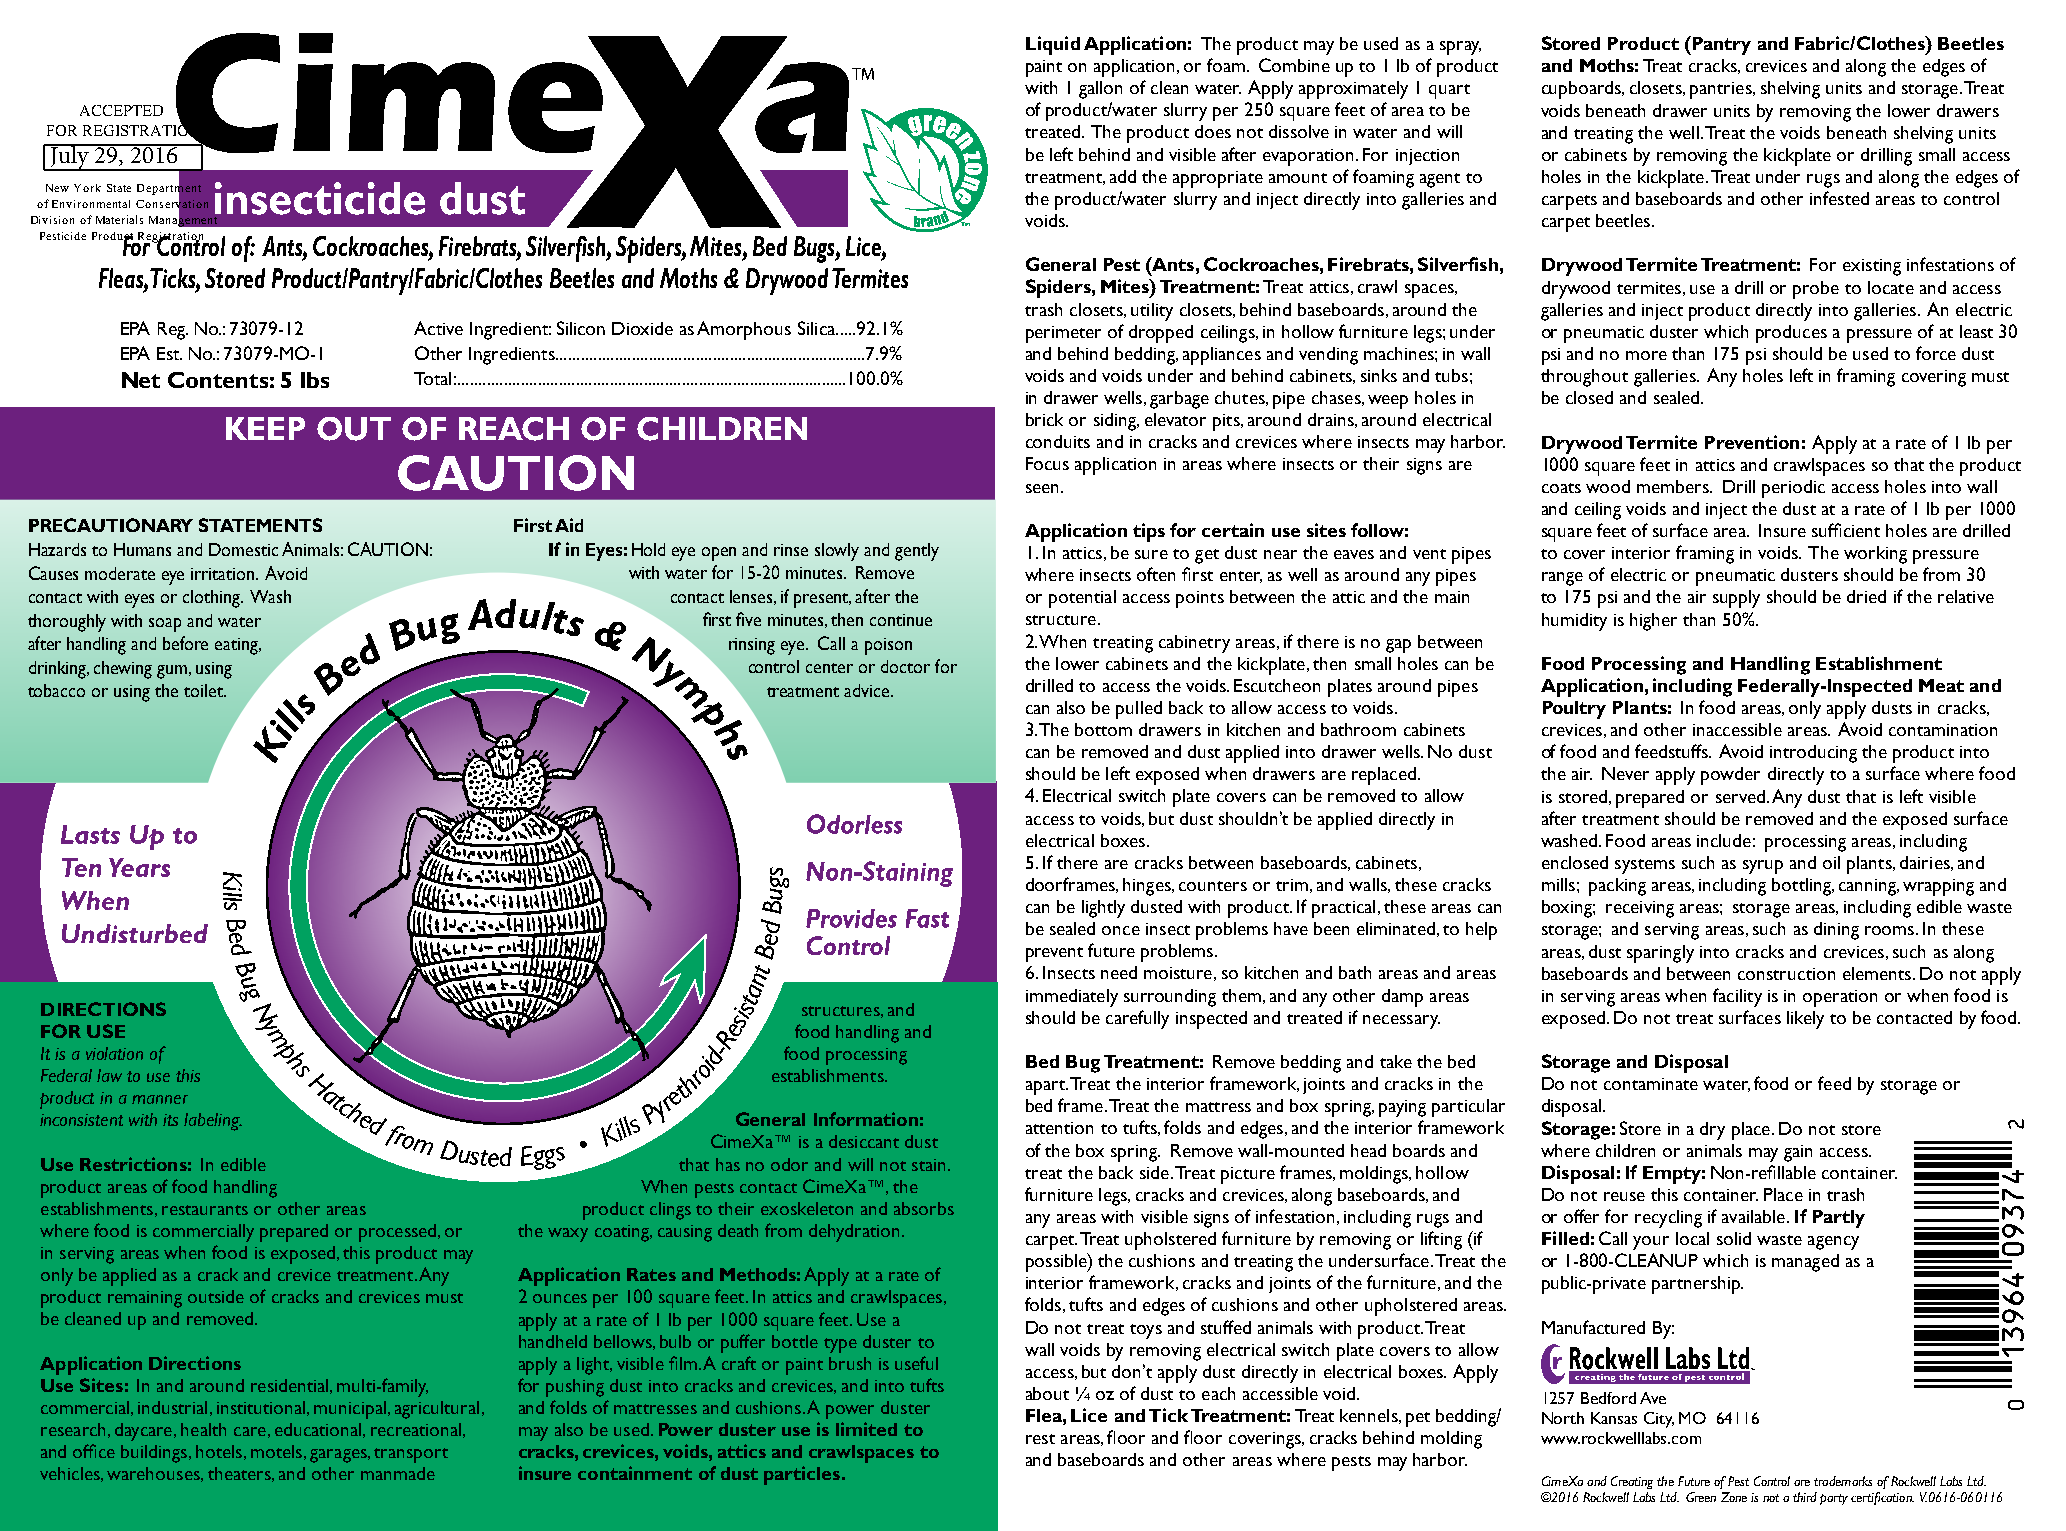  I want to click on brick, so click(1044, 419).
